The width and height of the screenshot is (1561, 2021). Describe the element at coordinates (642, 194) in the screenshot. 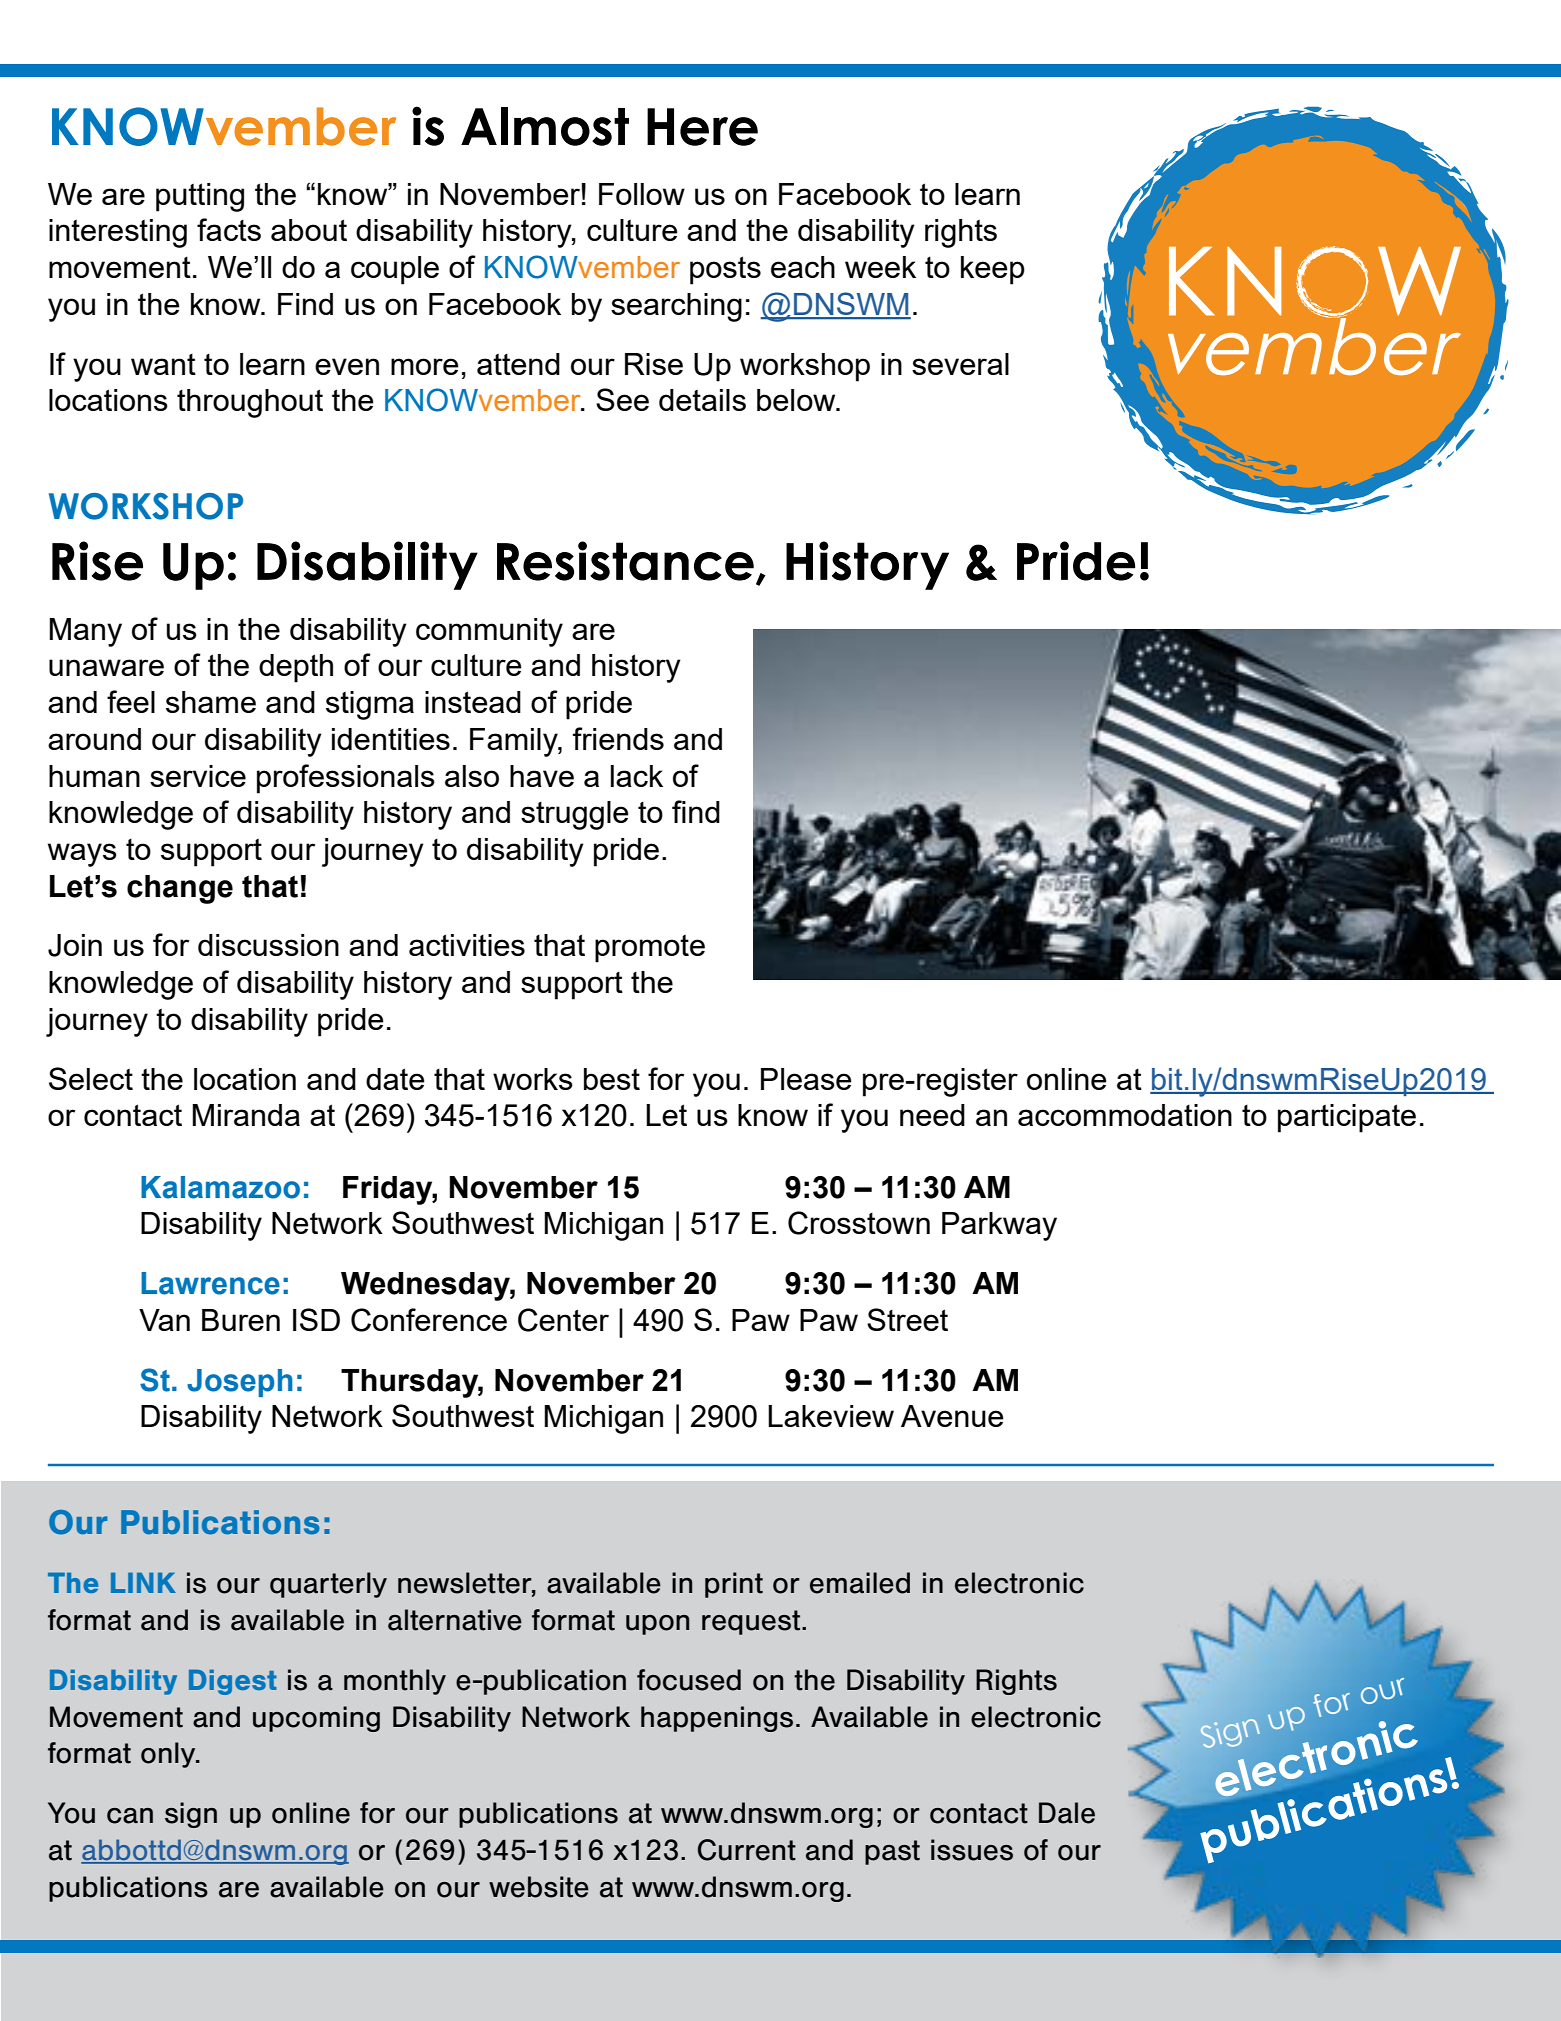

I see `Follow` at that location.
